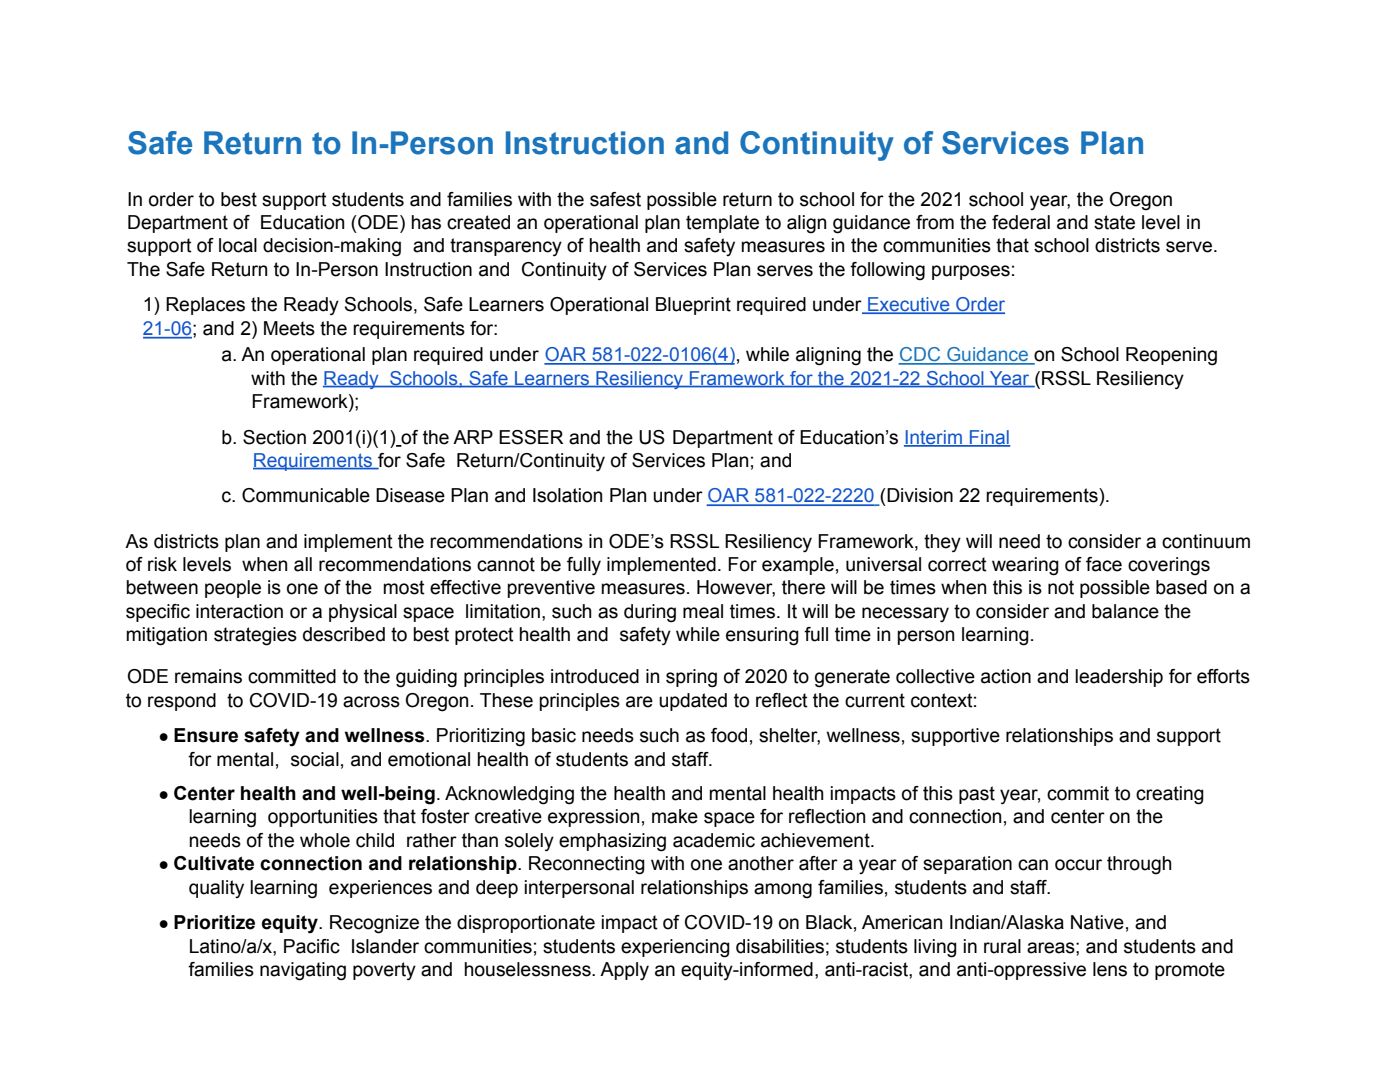  What do you see at coordinates (312, 946) in the screenshot?
I see `Pacific` at bounding box center [312, 946].
